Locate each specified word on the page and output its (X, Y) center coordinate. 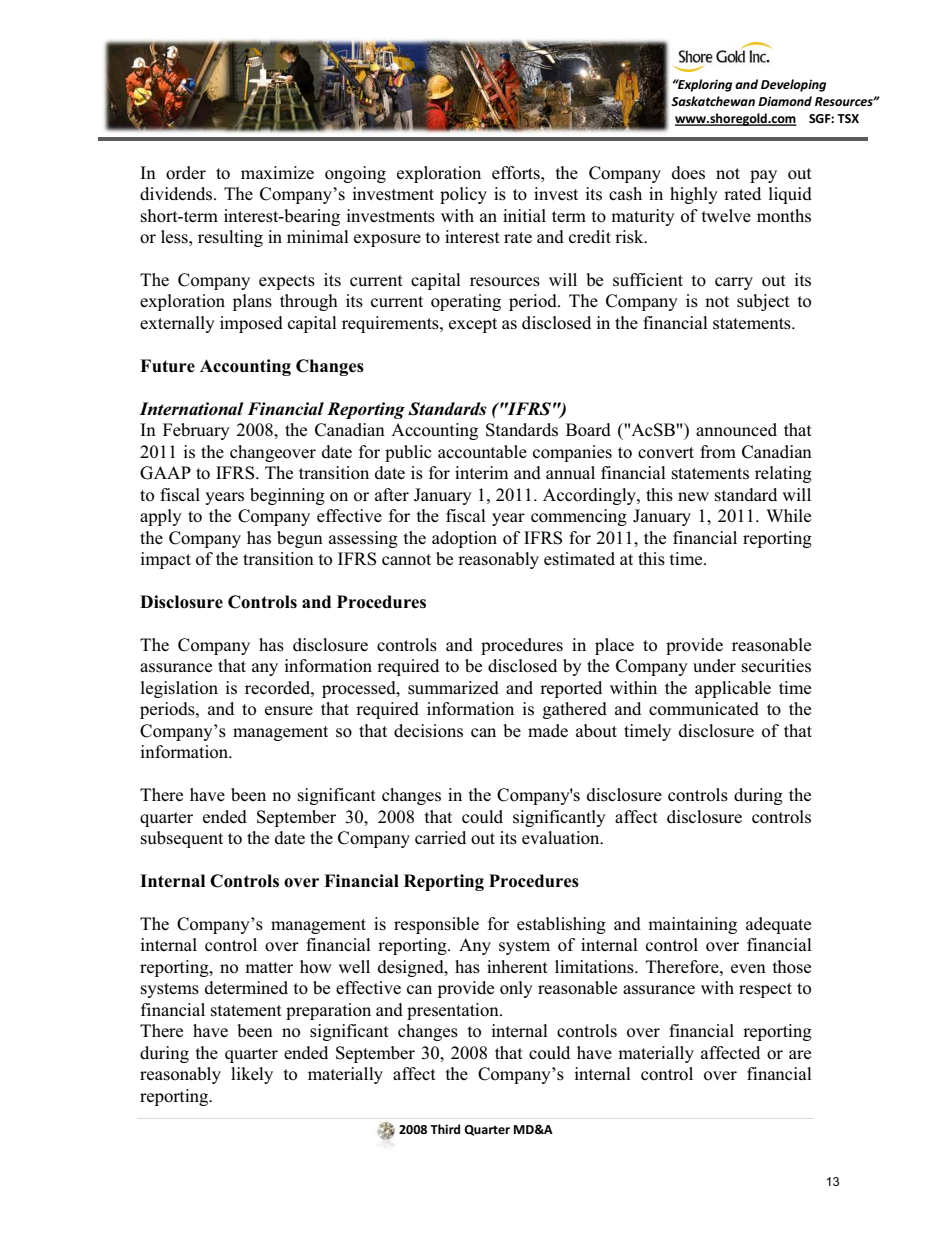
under (714, 665)
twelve (726, 215)
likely (252, 1075)
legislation (179, 689)
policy (463, 195)
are (800, 1054)
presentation (454, 1011)
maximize (277, 172)
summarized (453, 688)
